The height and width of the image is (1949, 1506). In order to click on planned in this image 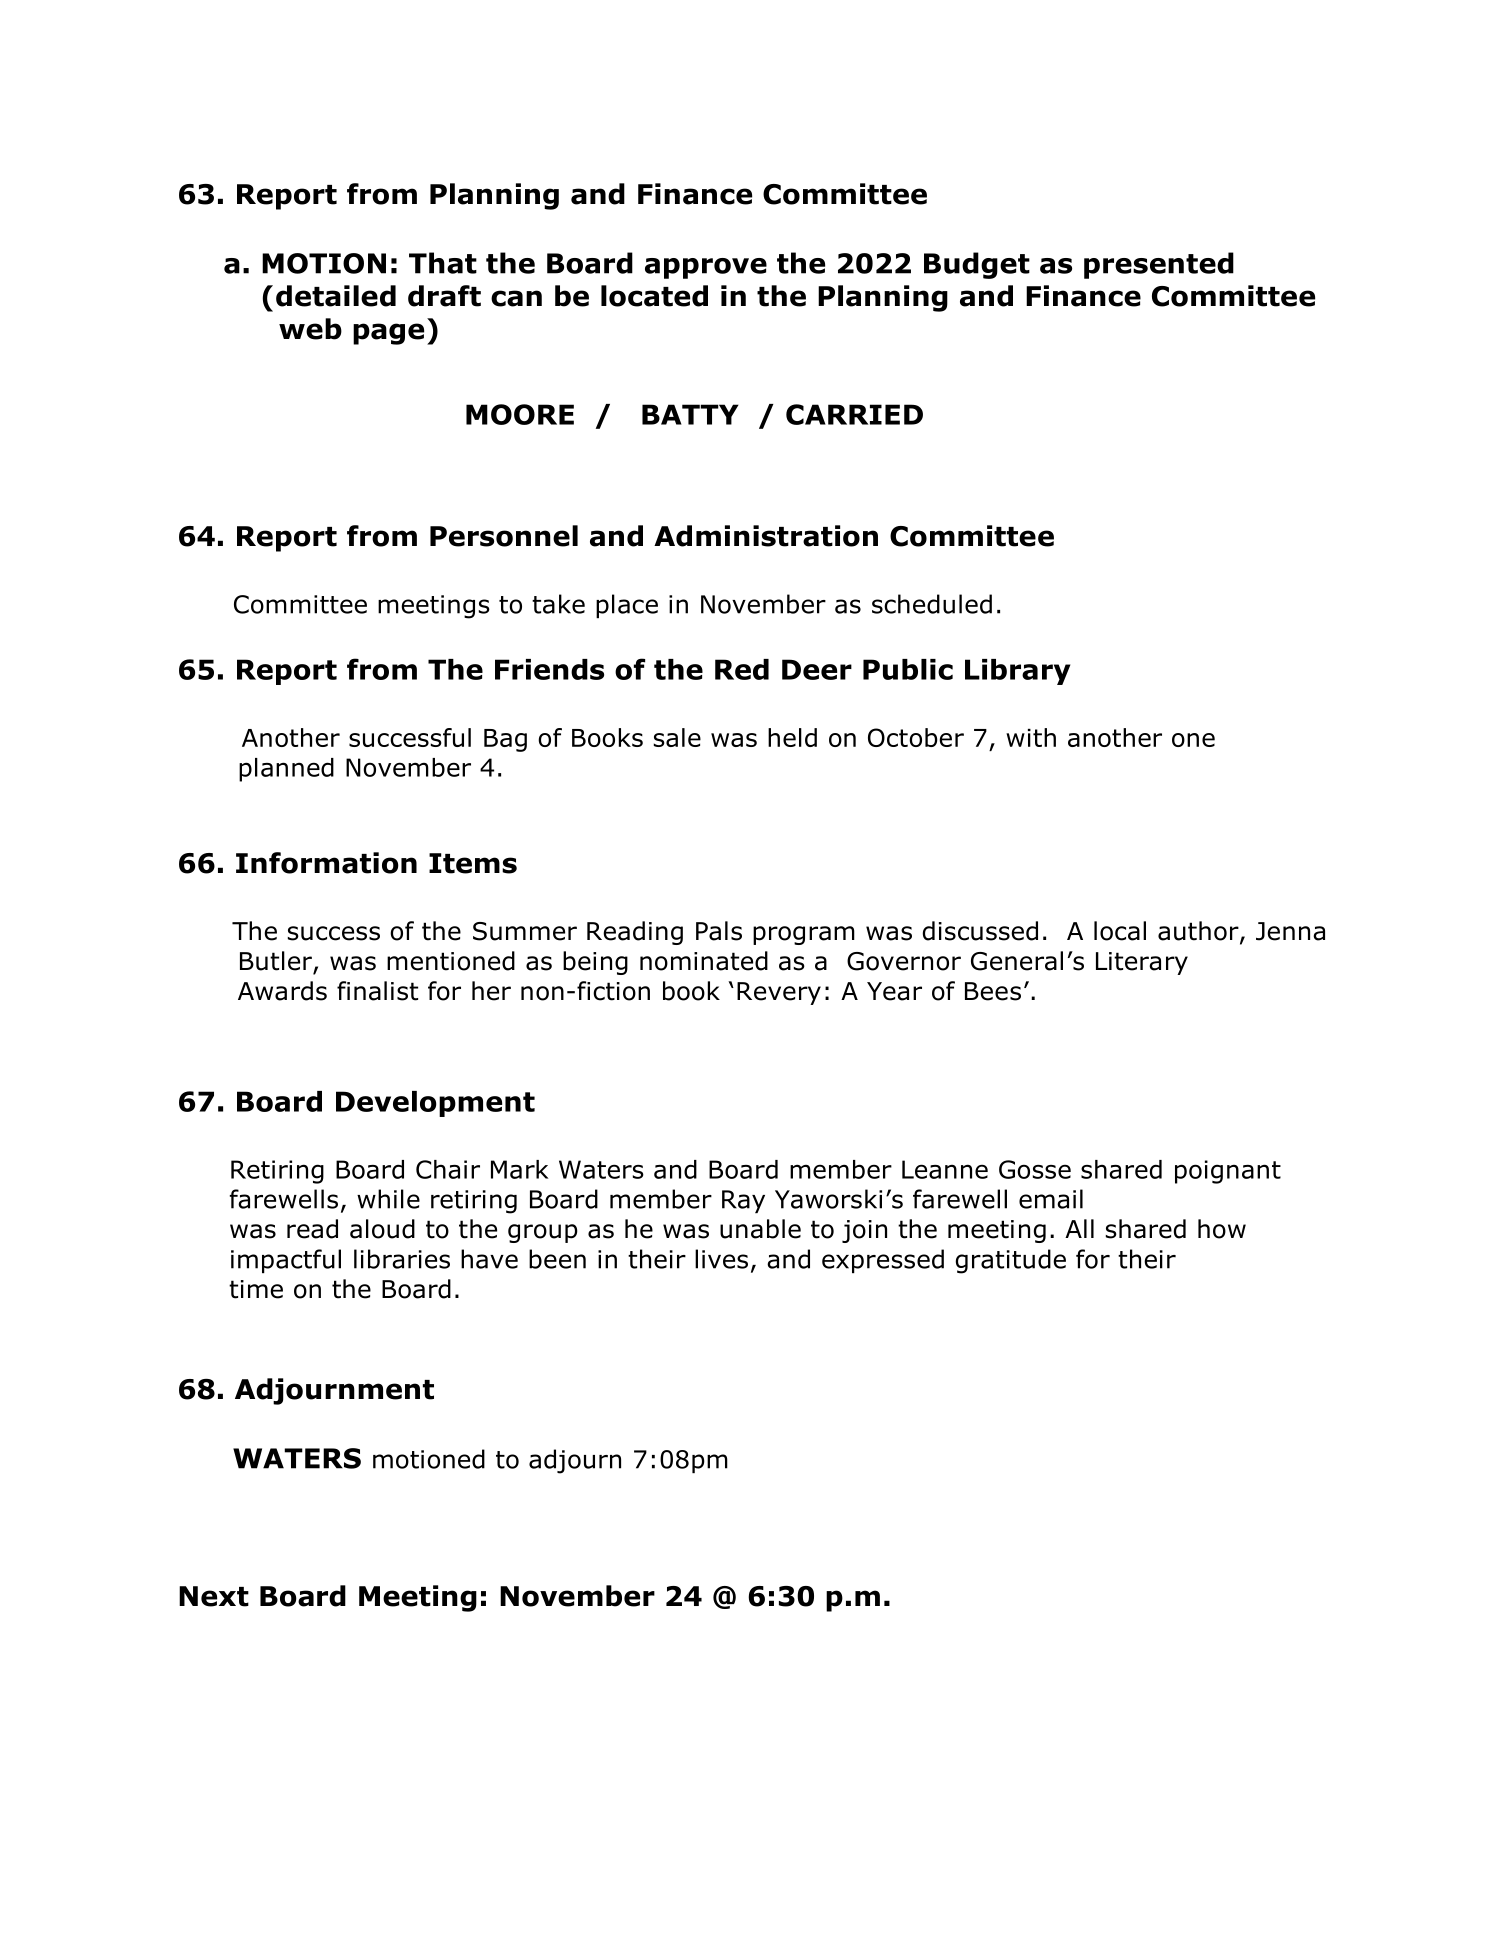, I will do `click(286, 770)`.
